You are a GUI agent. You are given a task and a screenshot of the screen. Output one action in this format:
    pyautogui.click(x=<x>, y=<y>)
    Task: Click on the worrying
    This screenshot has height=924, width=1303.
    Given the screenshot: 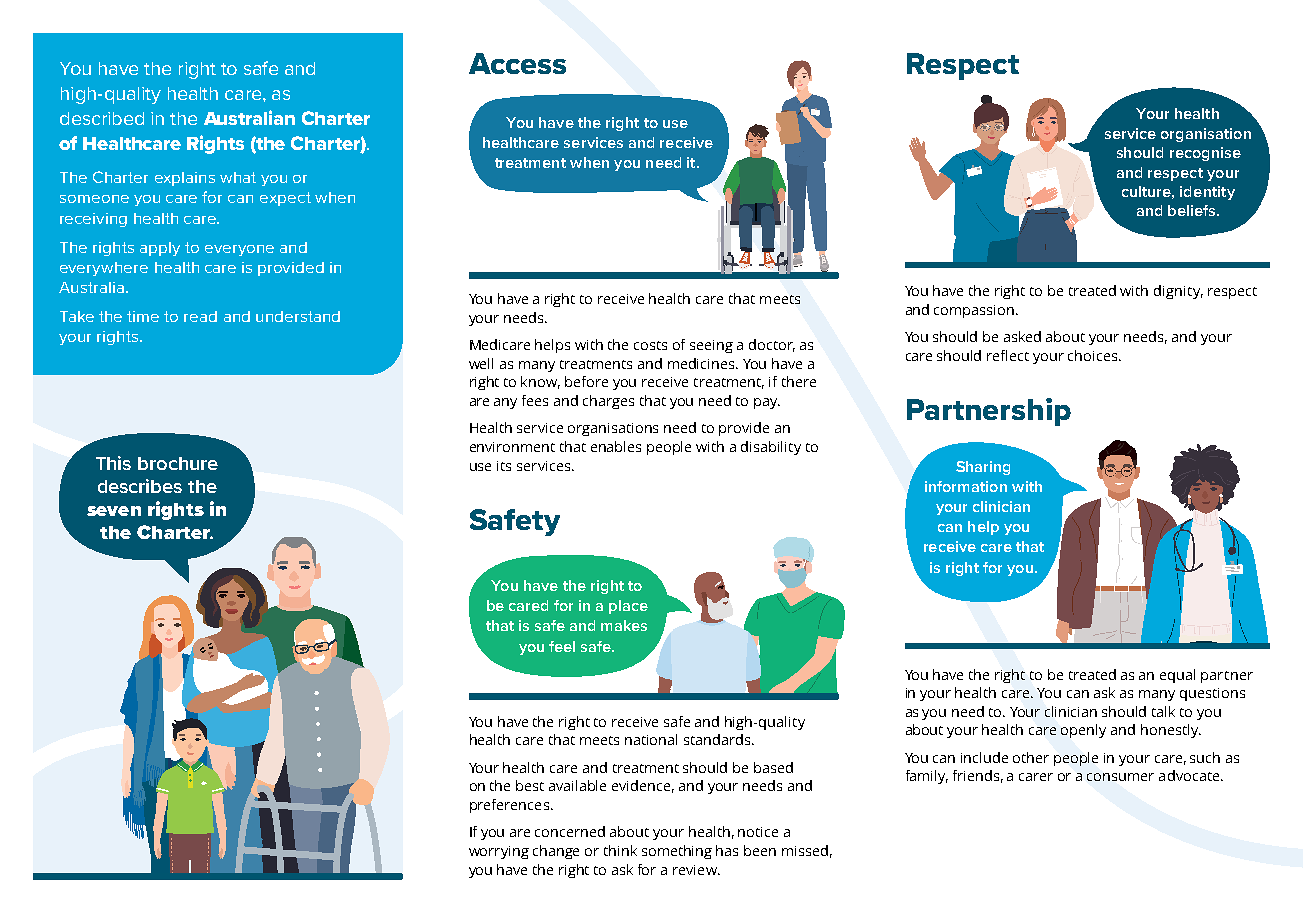 What is the action you would take?
    pyautogui.click(x=499, y=852)
